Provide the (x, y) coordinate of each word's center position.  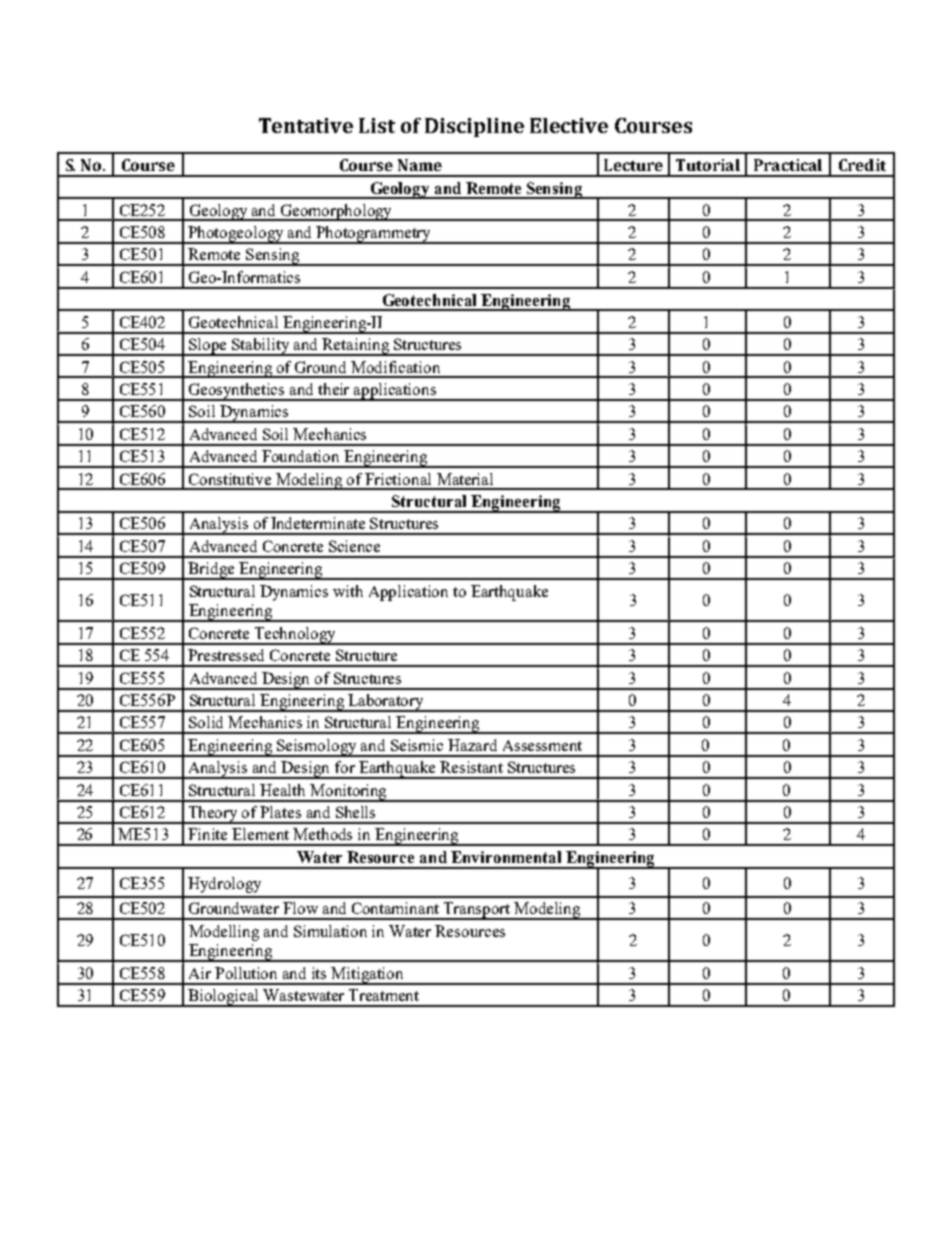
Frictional (398, 479)
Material (465, 479)
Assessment (542, 745)
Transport (477, 911)
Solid (206, 722)
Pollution (246, 973)
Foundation (300, 456)
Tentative (306, 125)
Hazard (472, 745)
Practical (788, 165)
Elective (569, 125)
